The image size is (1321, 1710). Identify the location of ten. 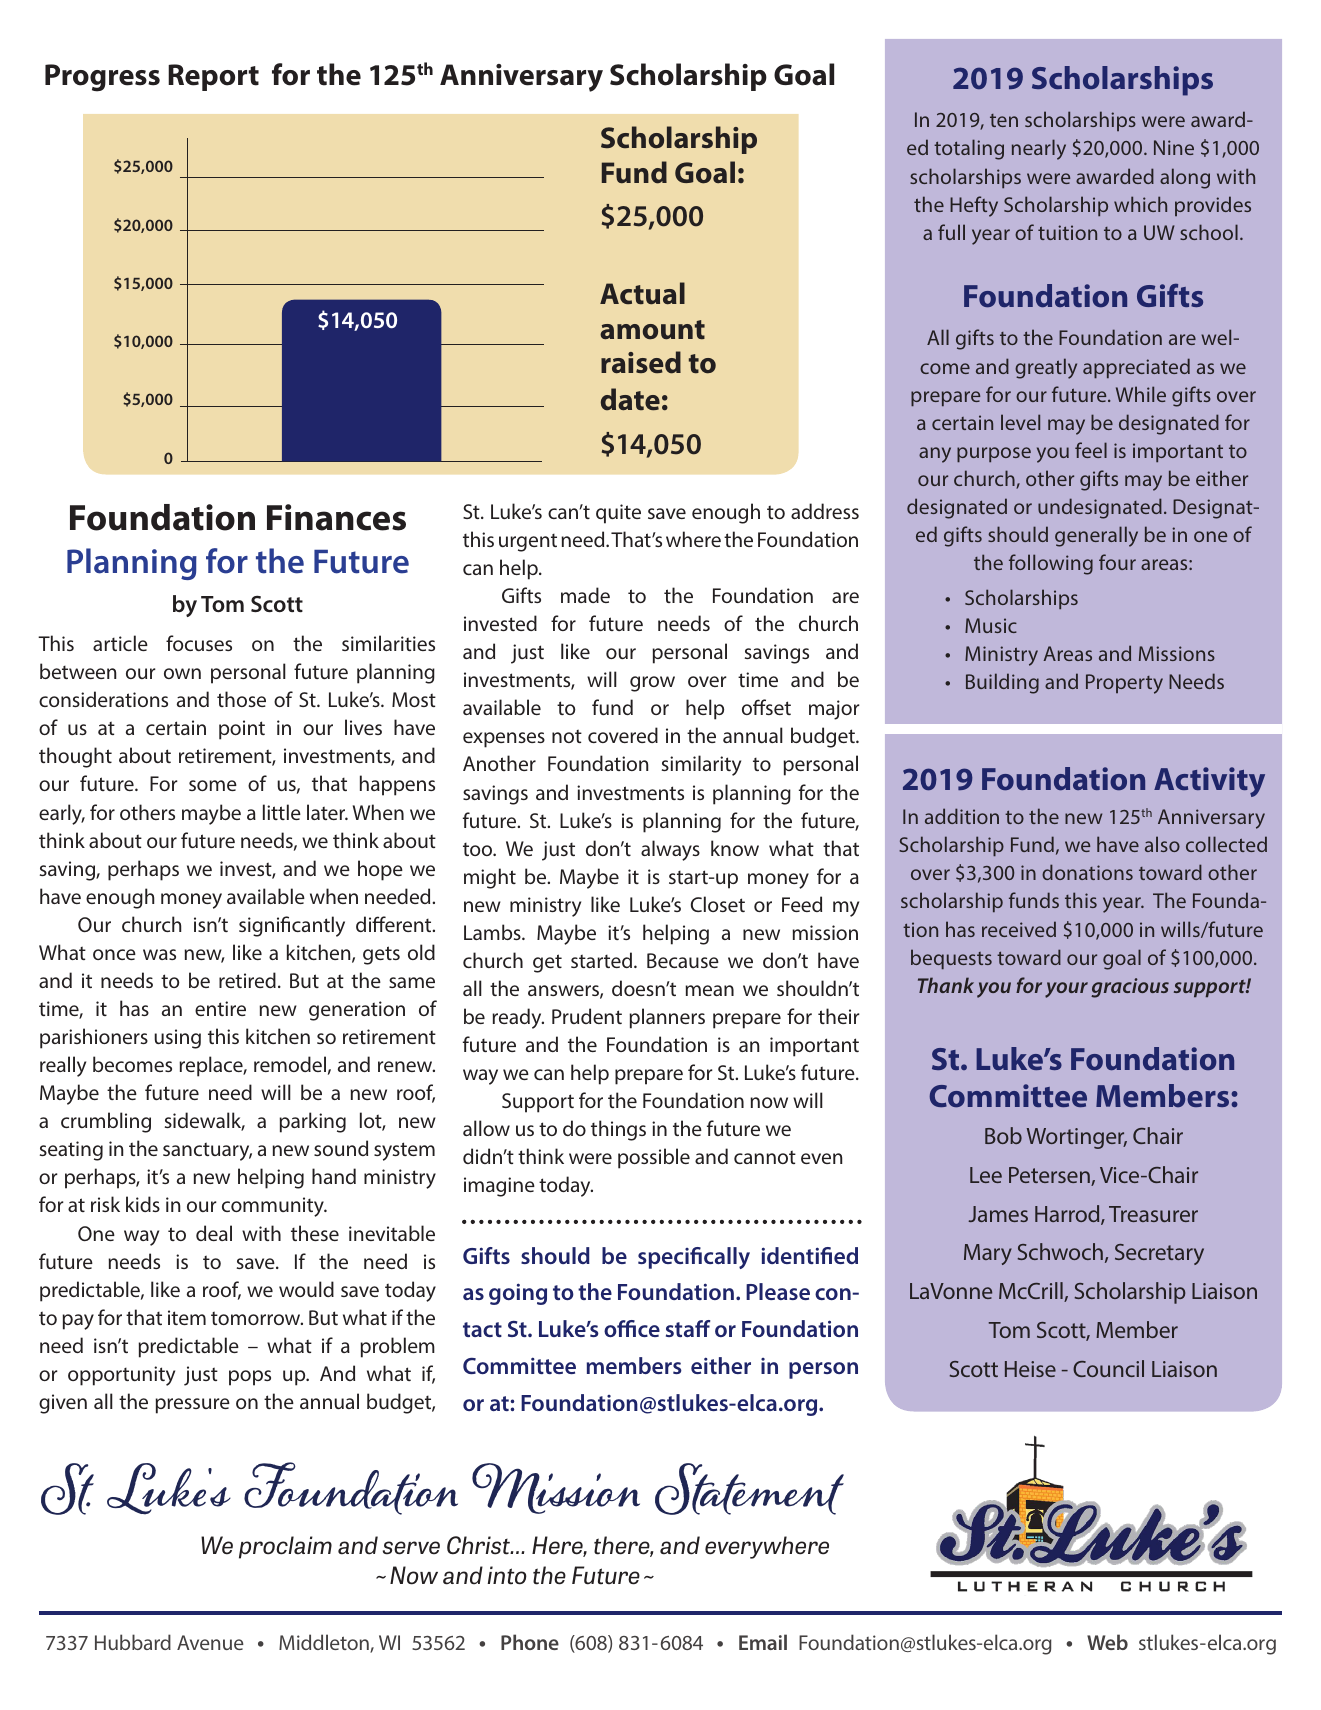
(1004, 120).
